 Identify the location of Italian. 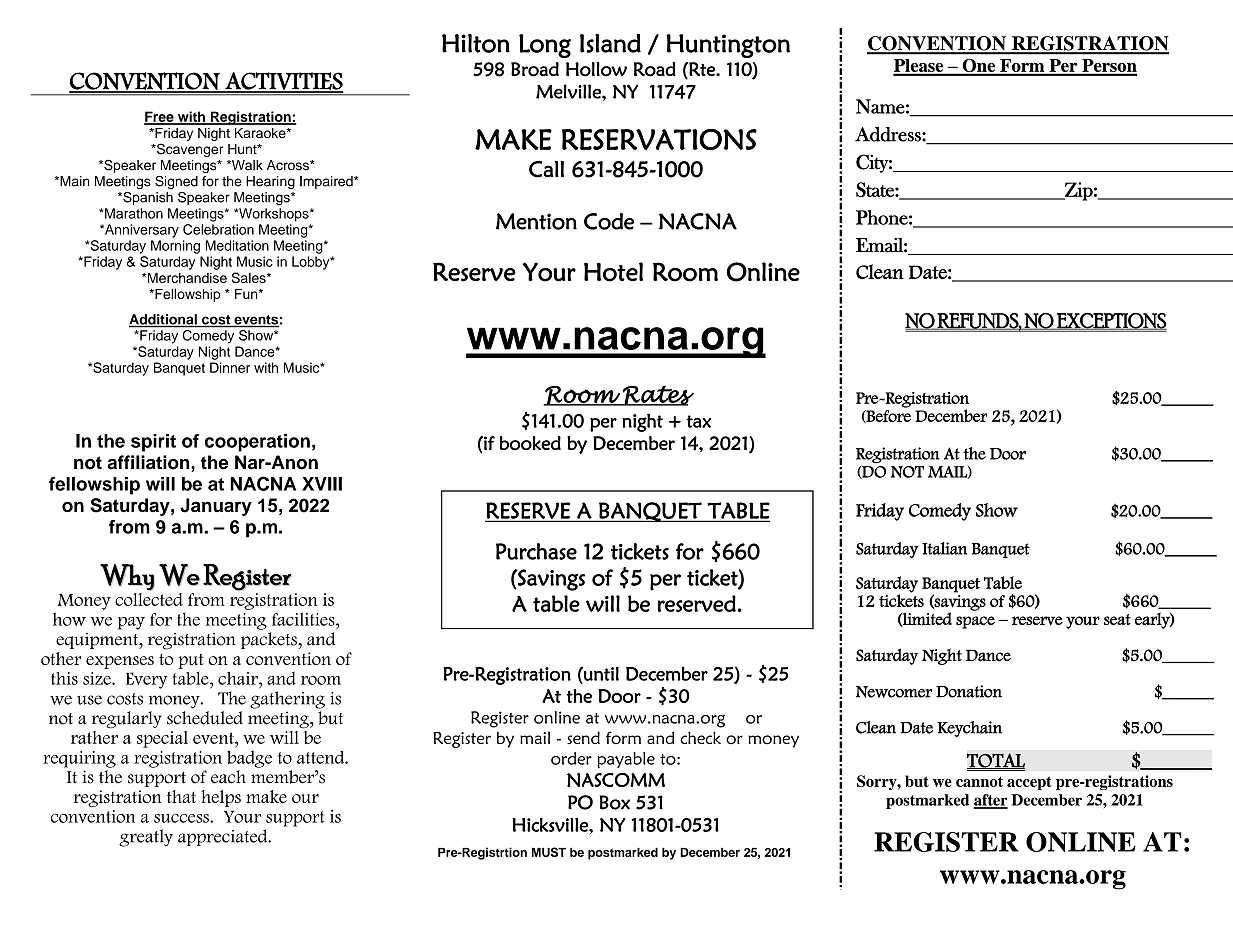
(944, 548).
